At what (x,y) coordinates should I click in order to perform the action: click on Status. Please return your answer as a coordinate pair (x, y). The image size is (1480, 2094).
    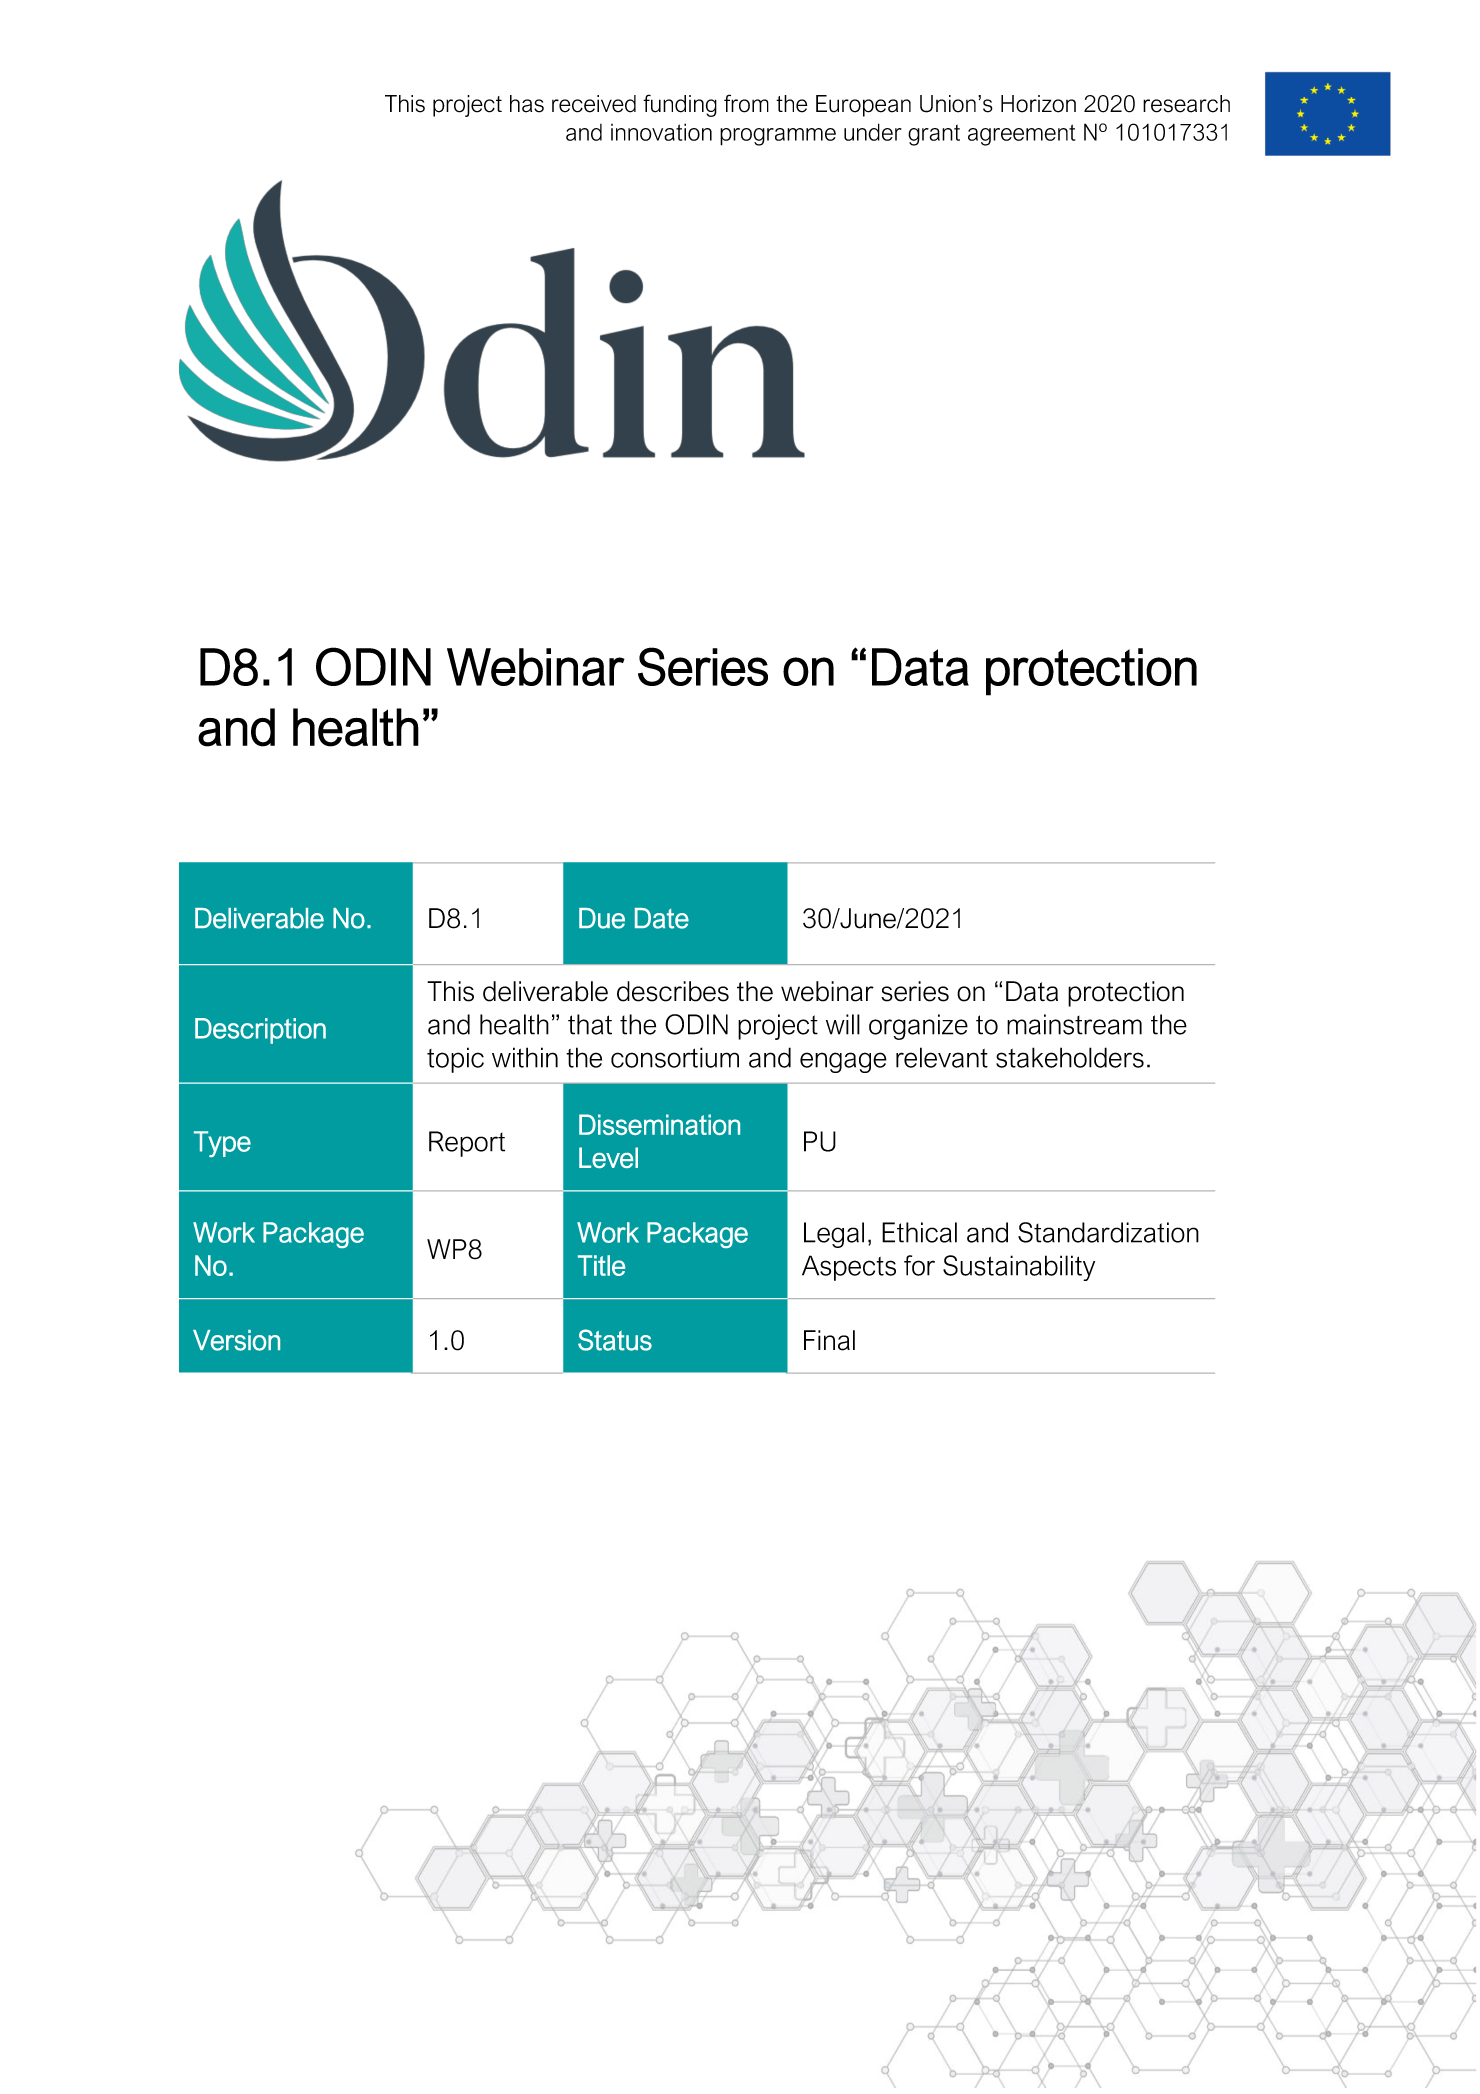
    Looking at the image, I should click on (615, 1340).
